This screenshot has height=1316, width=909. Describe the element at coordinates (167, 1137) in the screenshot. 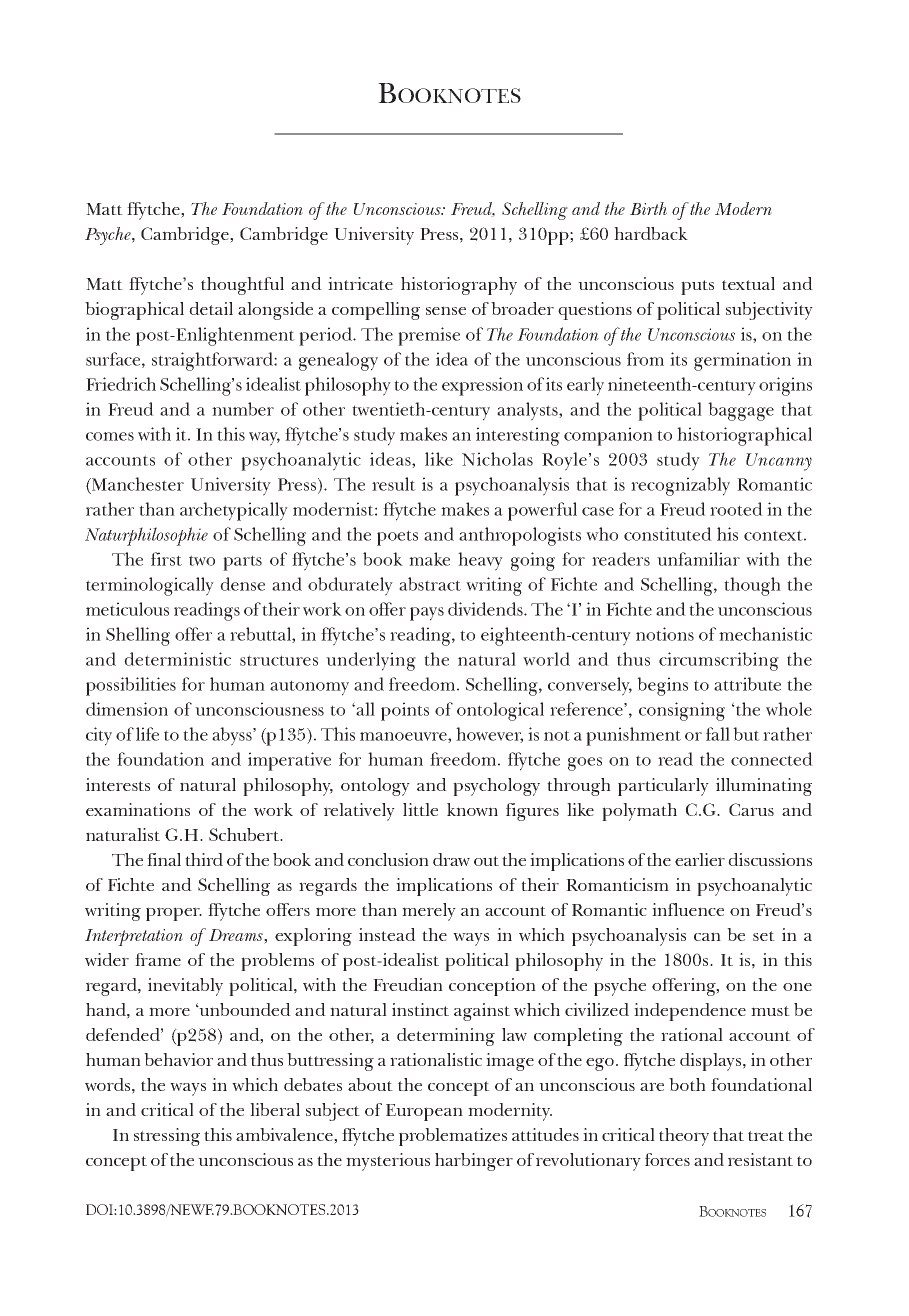

I see `stressing` at that location.
